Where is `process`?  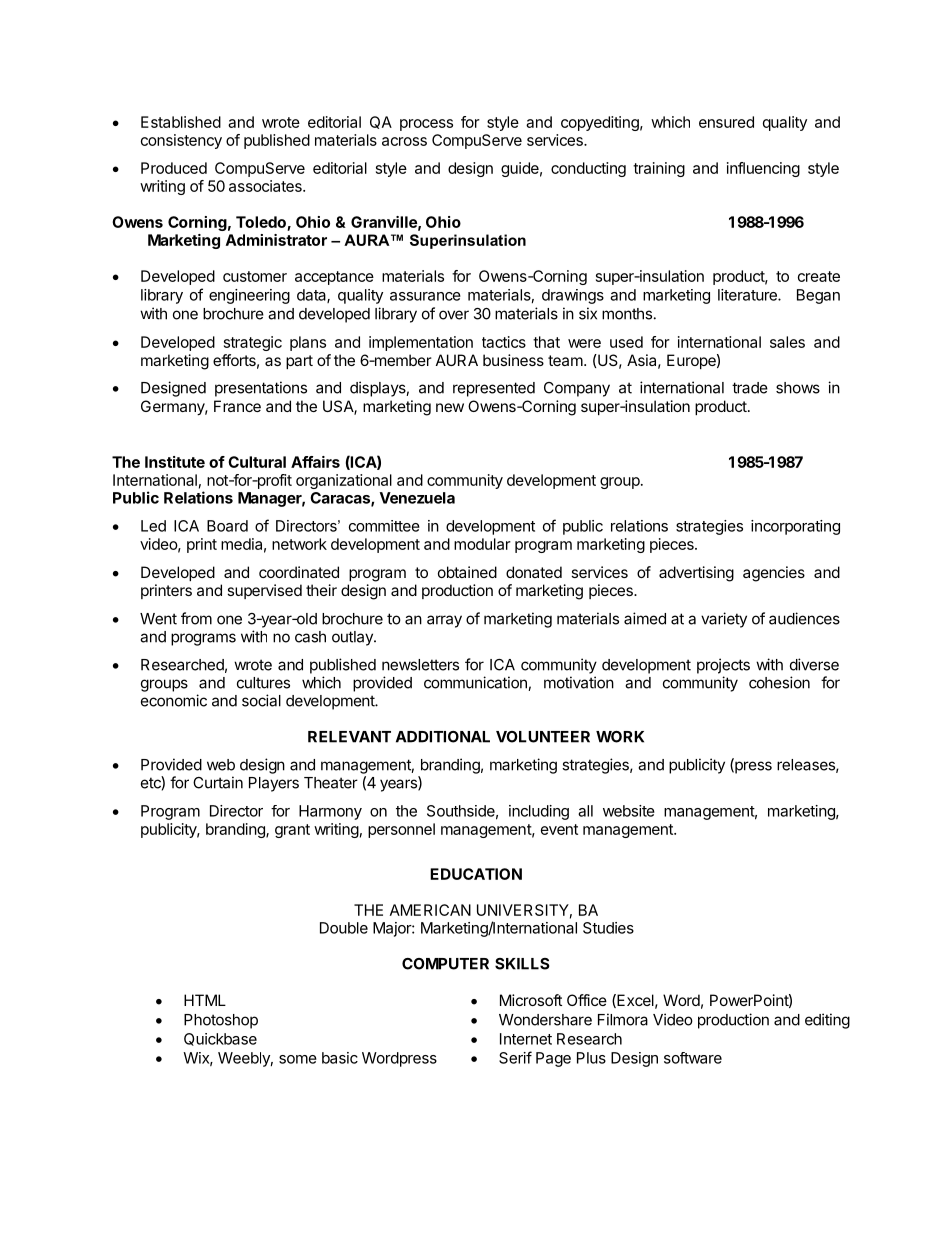
process is located at coordinates (426, 125).
